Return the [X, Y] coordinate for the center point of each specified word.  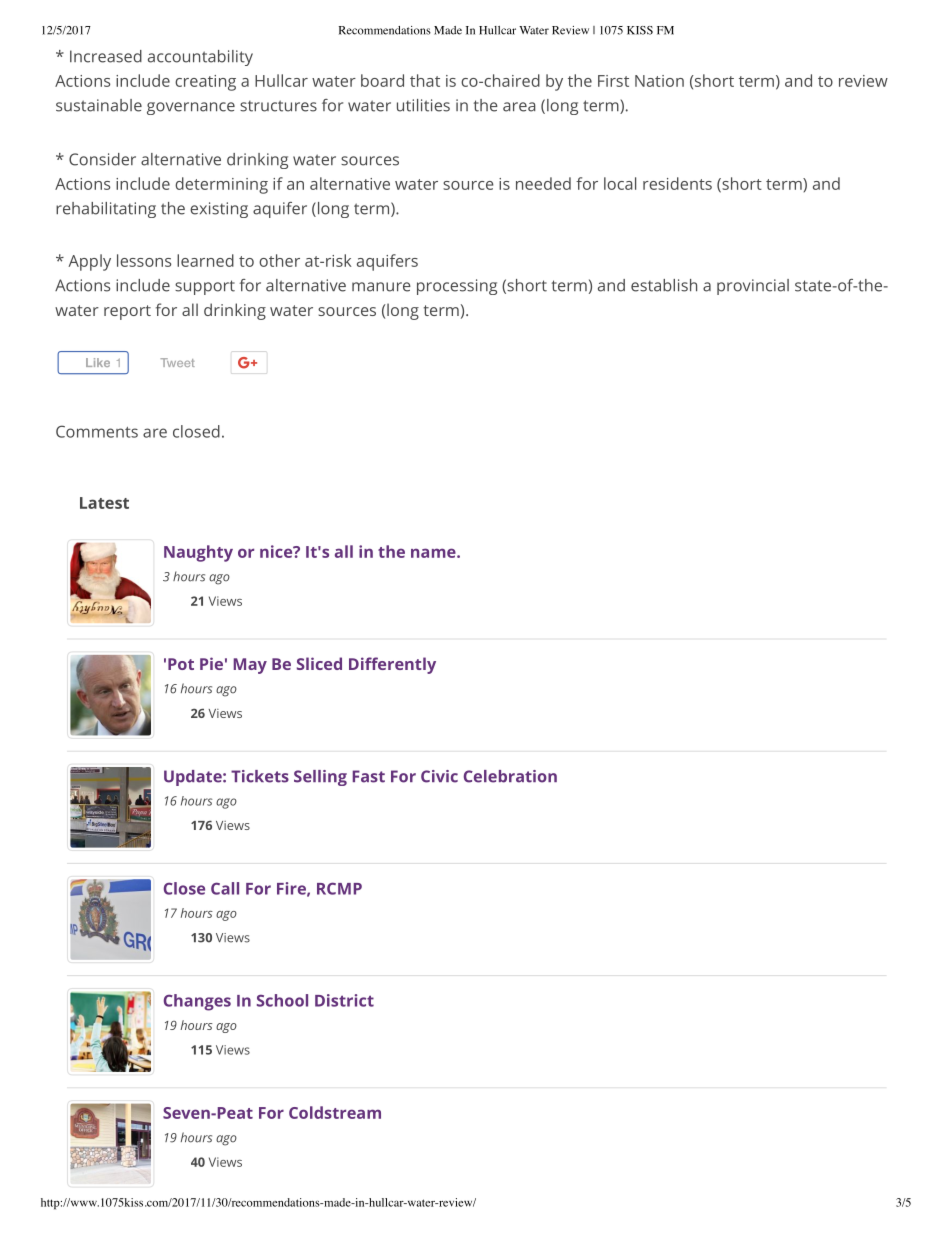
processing [457, 287]
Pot [181, 664]
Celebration [510, 776]
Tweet [177, 362]
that [425, 80]
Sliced [319, 663]
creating [205, 83]
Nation [659, 81]
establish [664, 285]
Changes [197, 1002]
